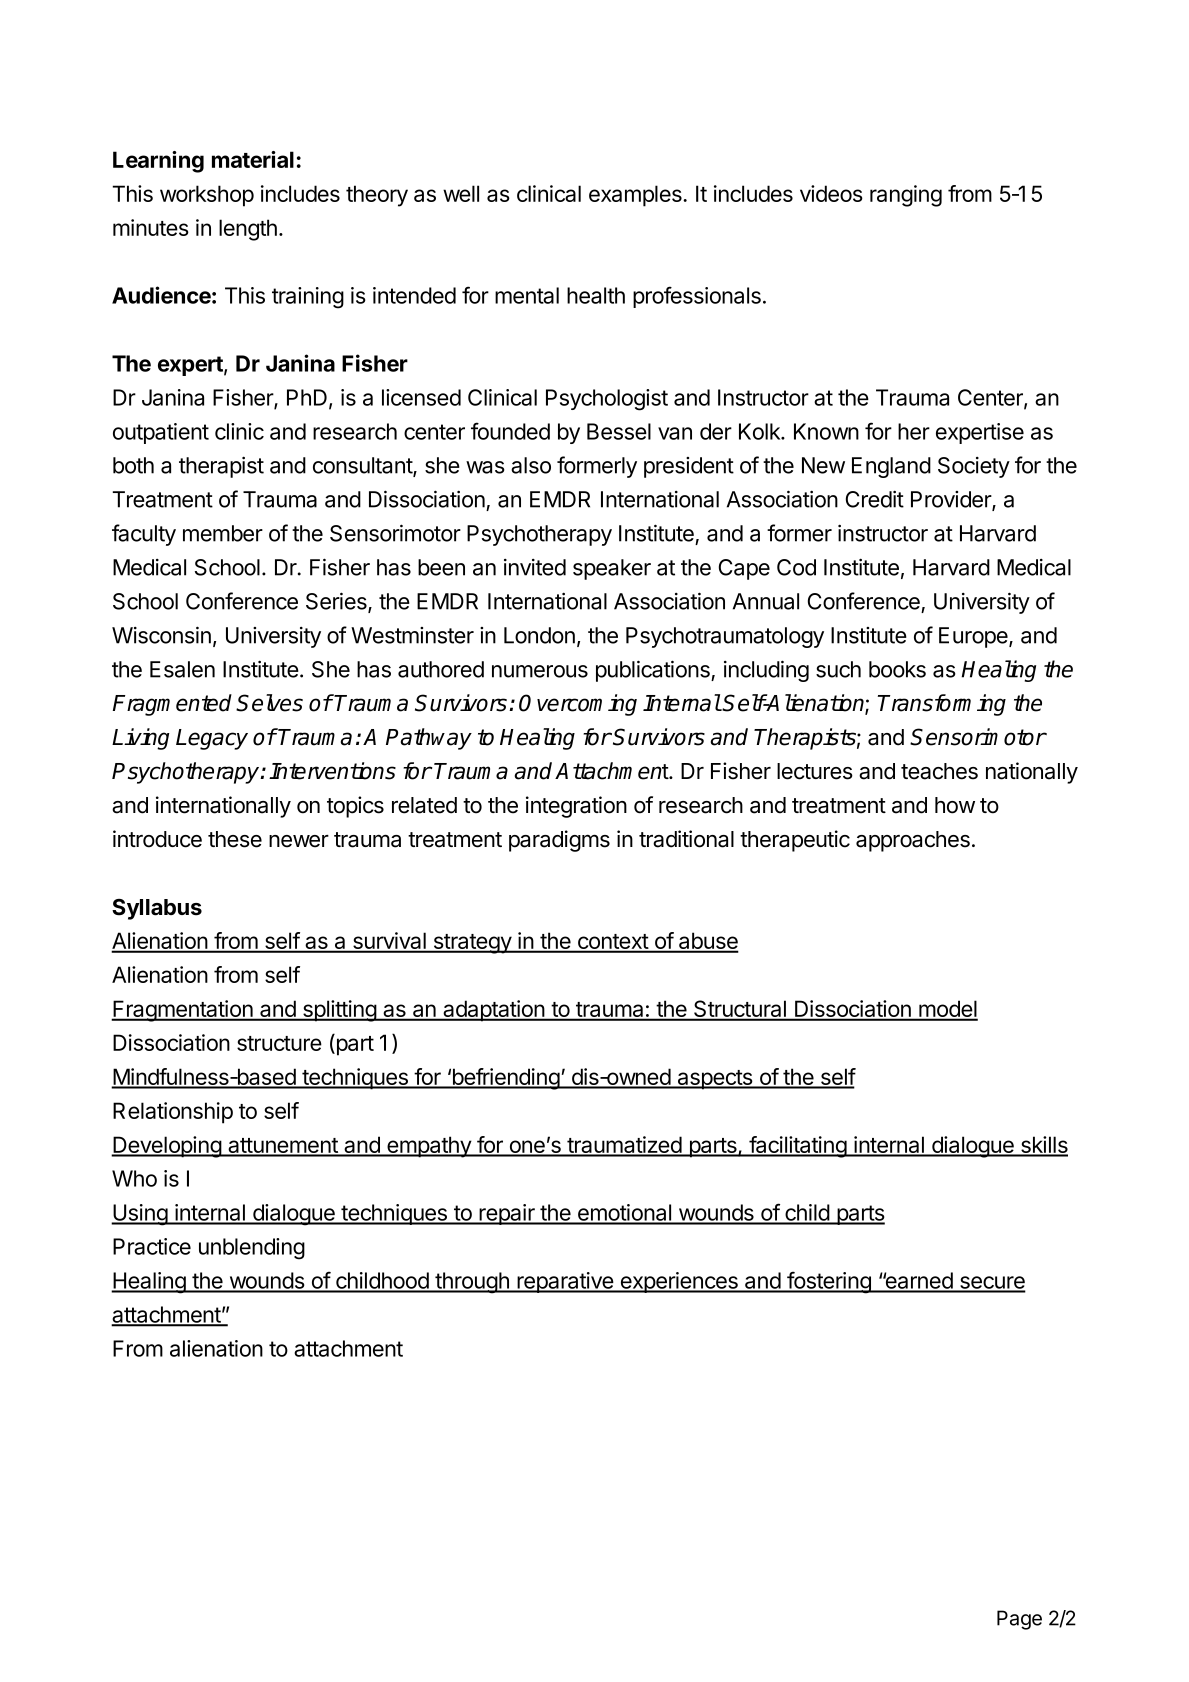 The image size is (1189, 1682). What do you see at coordinates (829, 1282) in the document?
I see `fostering` at bounding box center [829, 1282].
